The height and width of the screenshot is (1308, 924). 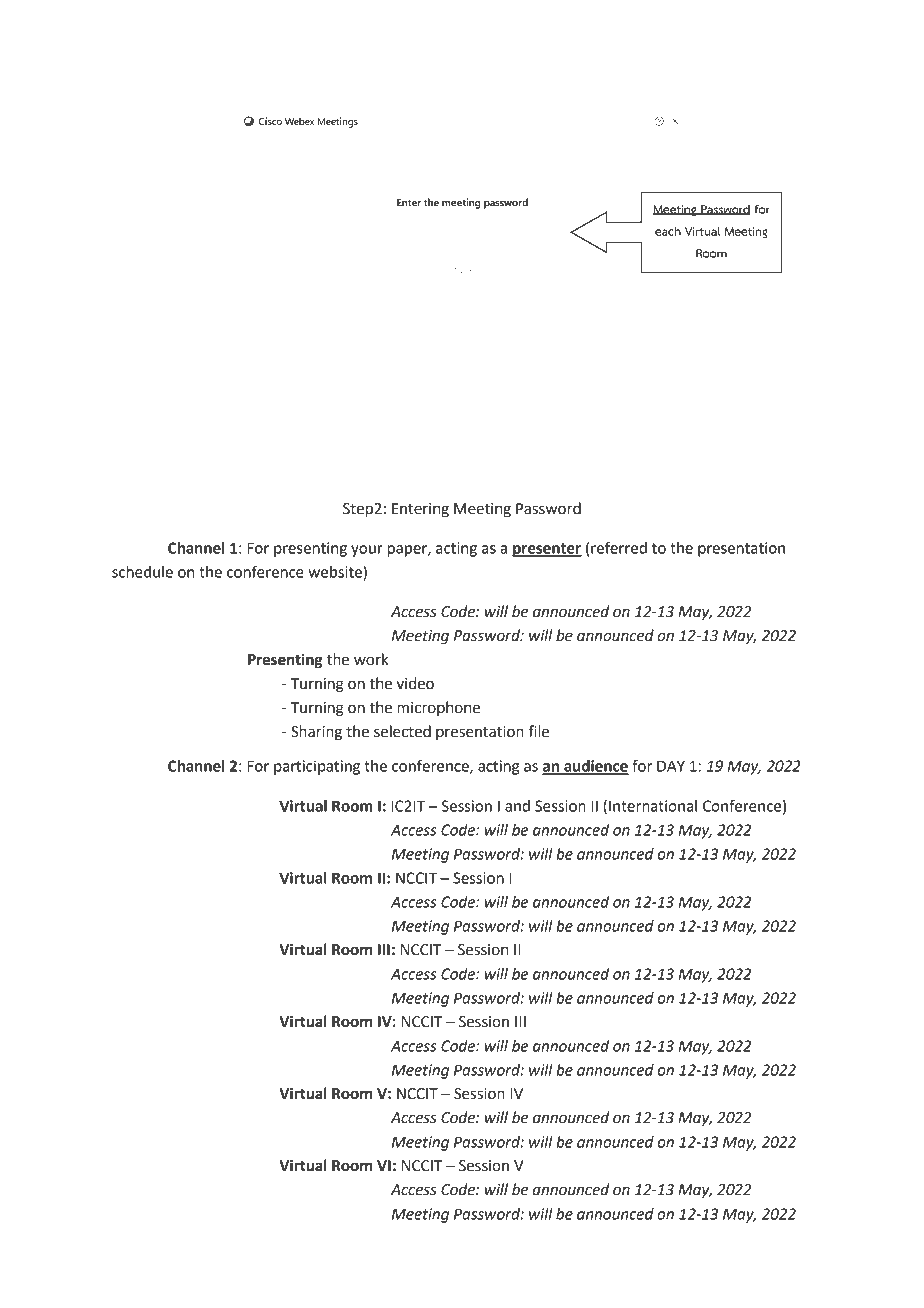 I want to click on website, so click(x=335, y=572).
